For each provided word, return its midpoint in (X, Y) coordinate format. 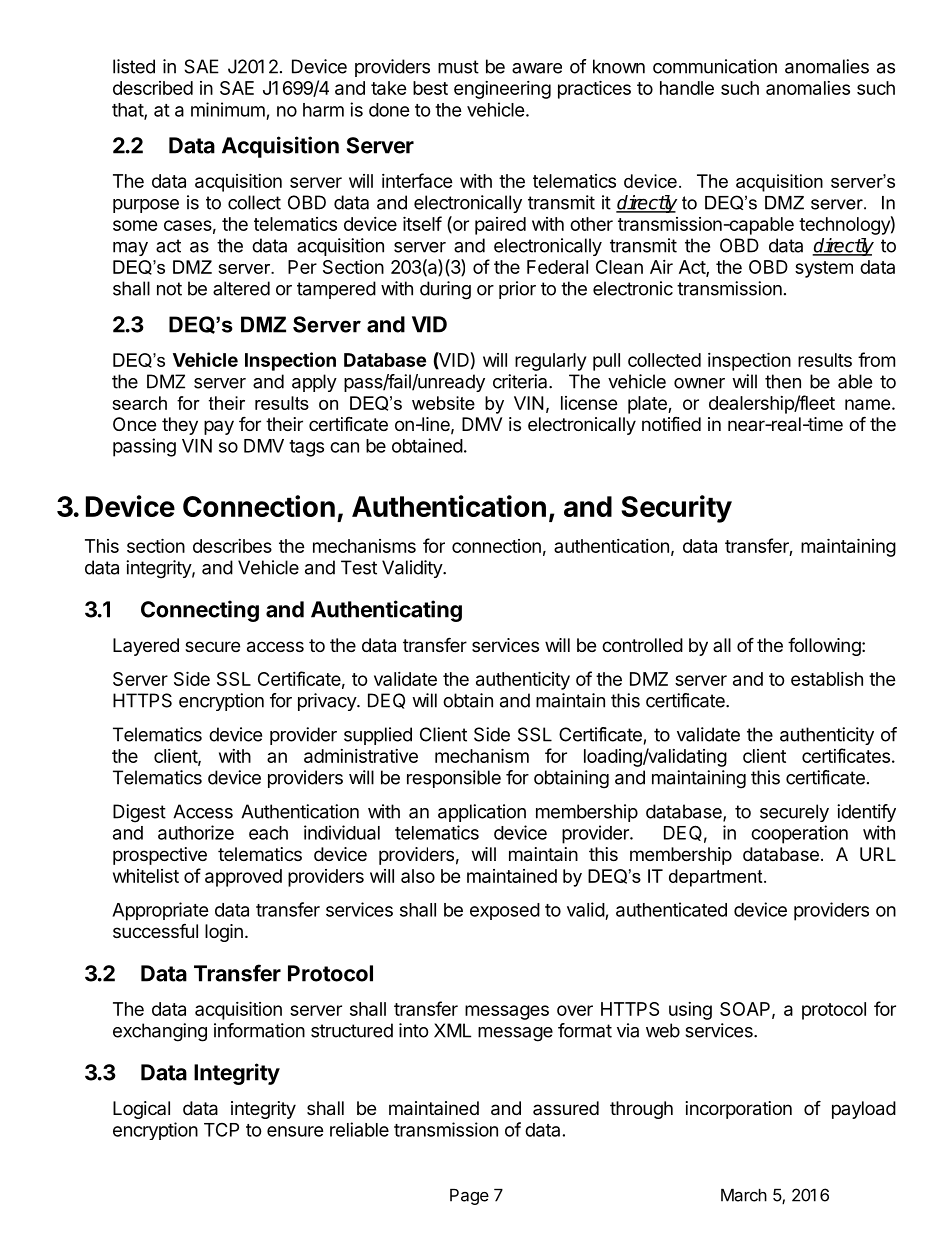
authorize (196, 832)
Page (469, 1197)
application (482, 813)
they (180, 426)
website (443, 403)
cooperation (799, 834)
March (744, 1195)
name (868, 404)
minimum (228, 109)
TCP (221, 1129)
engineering (502, 90)
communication (715, 66)
